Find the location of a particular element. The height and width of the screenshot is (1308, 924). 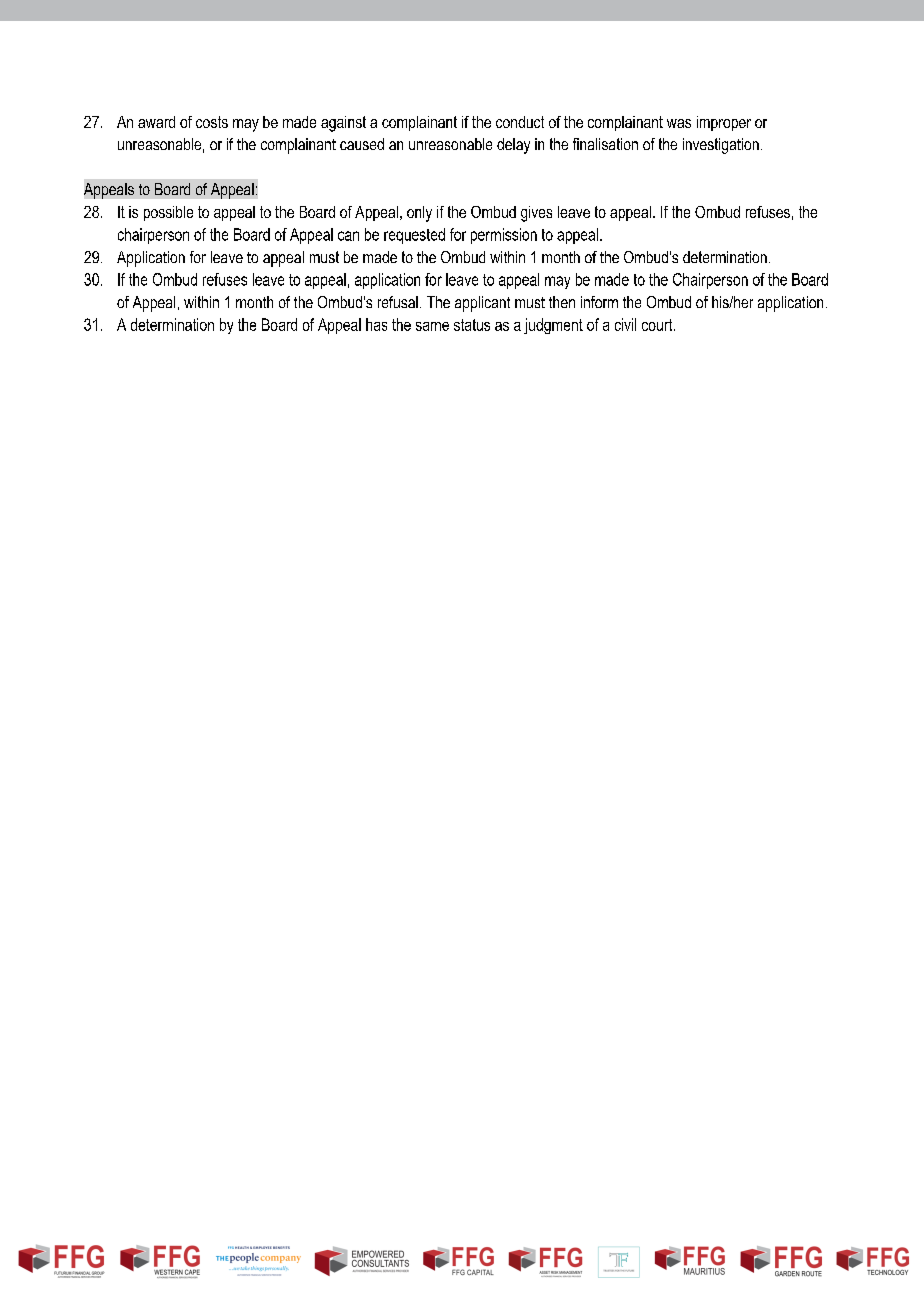

court is located at coordinates (658, 325).
